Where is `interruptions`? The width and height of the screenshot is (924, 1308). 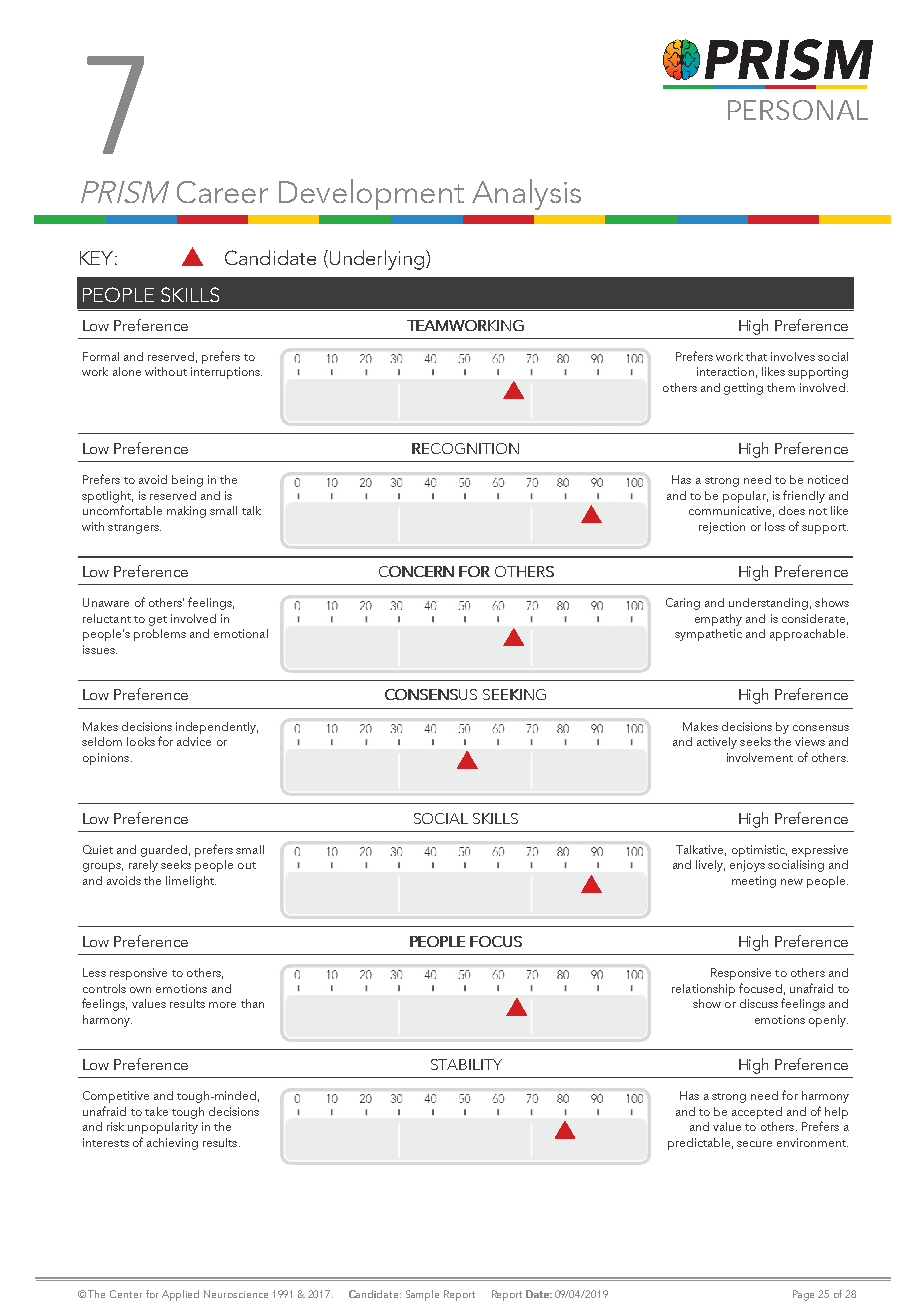
interruptions is located at coordinates (226, 373).
